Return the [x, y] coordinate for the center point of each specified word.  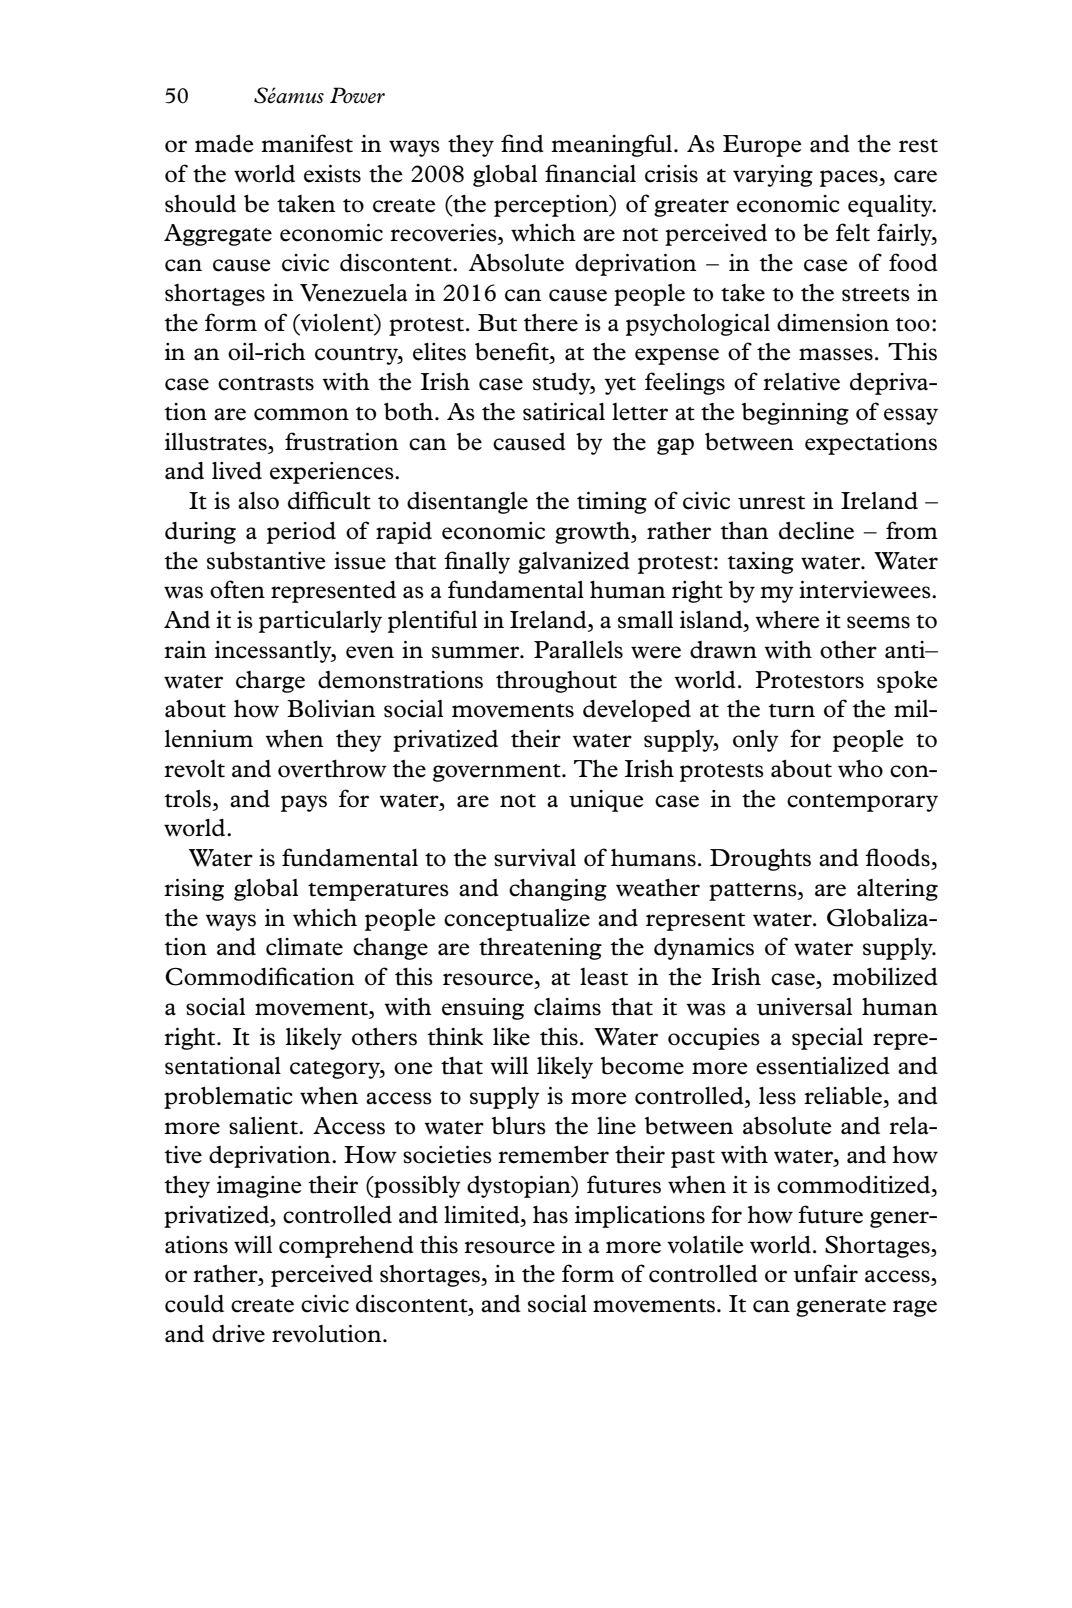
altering [897, 890]
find [522, 143]
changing [558, 890]
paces [850, 178]
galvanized [574, 563]
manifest [307, 143]
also [258, 501]
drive [238, 1334]
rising [194, 890]
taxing [761, 563]
